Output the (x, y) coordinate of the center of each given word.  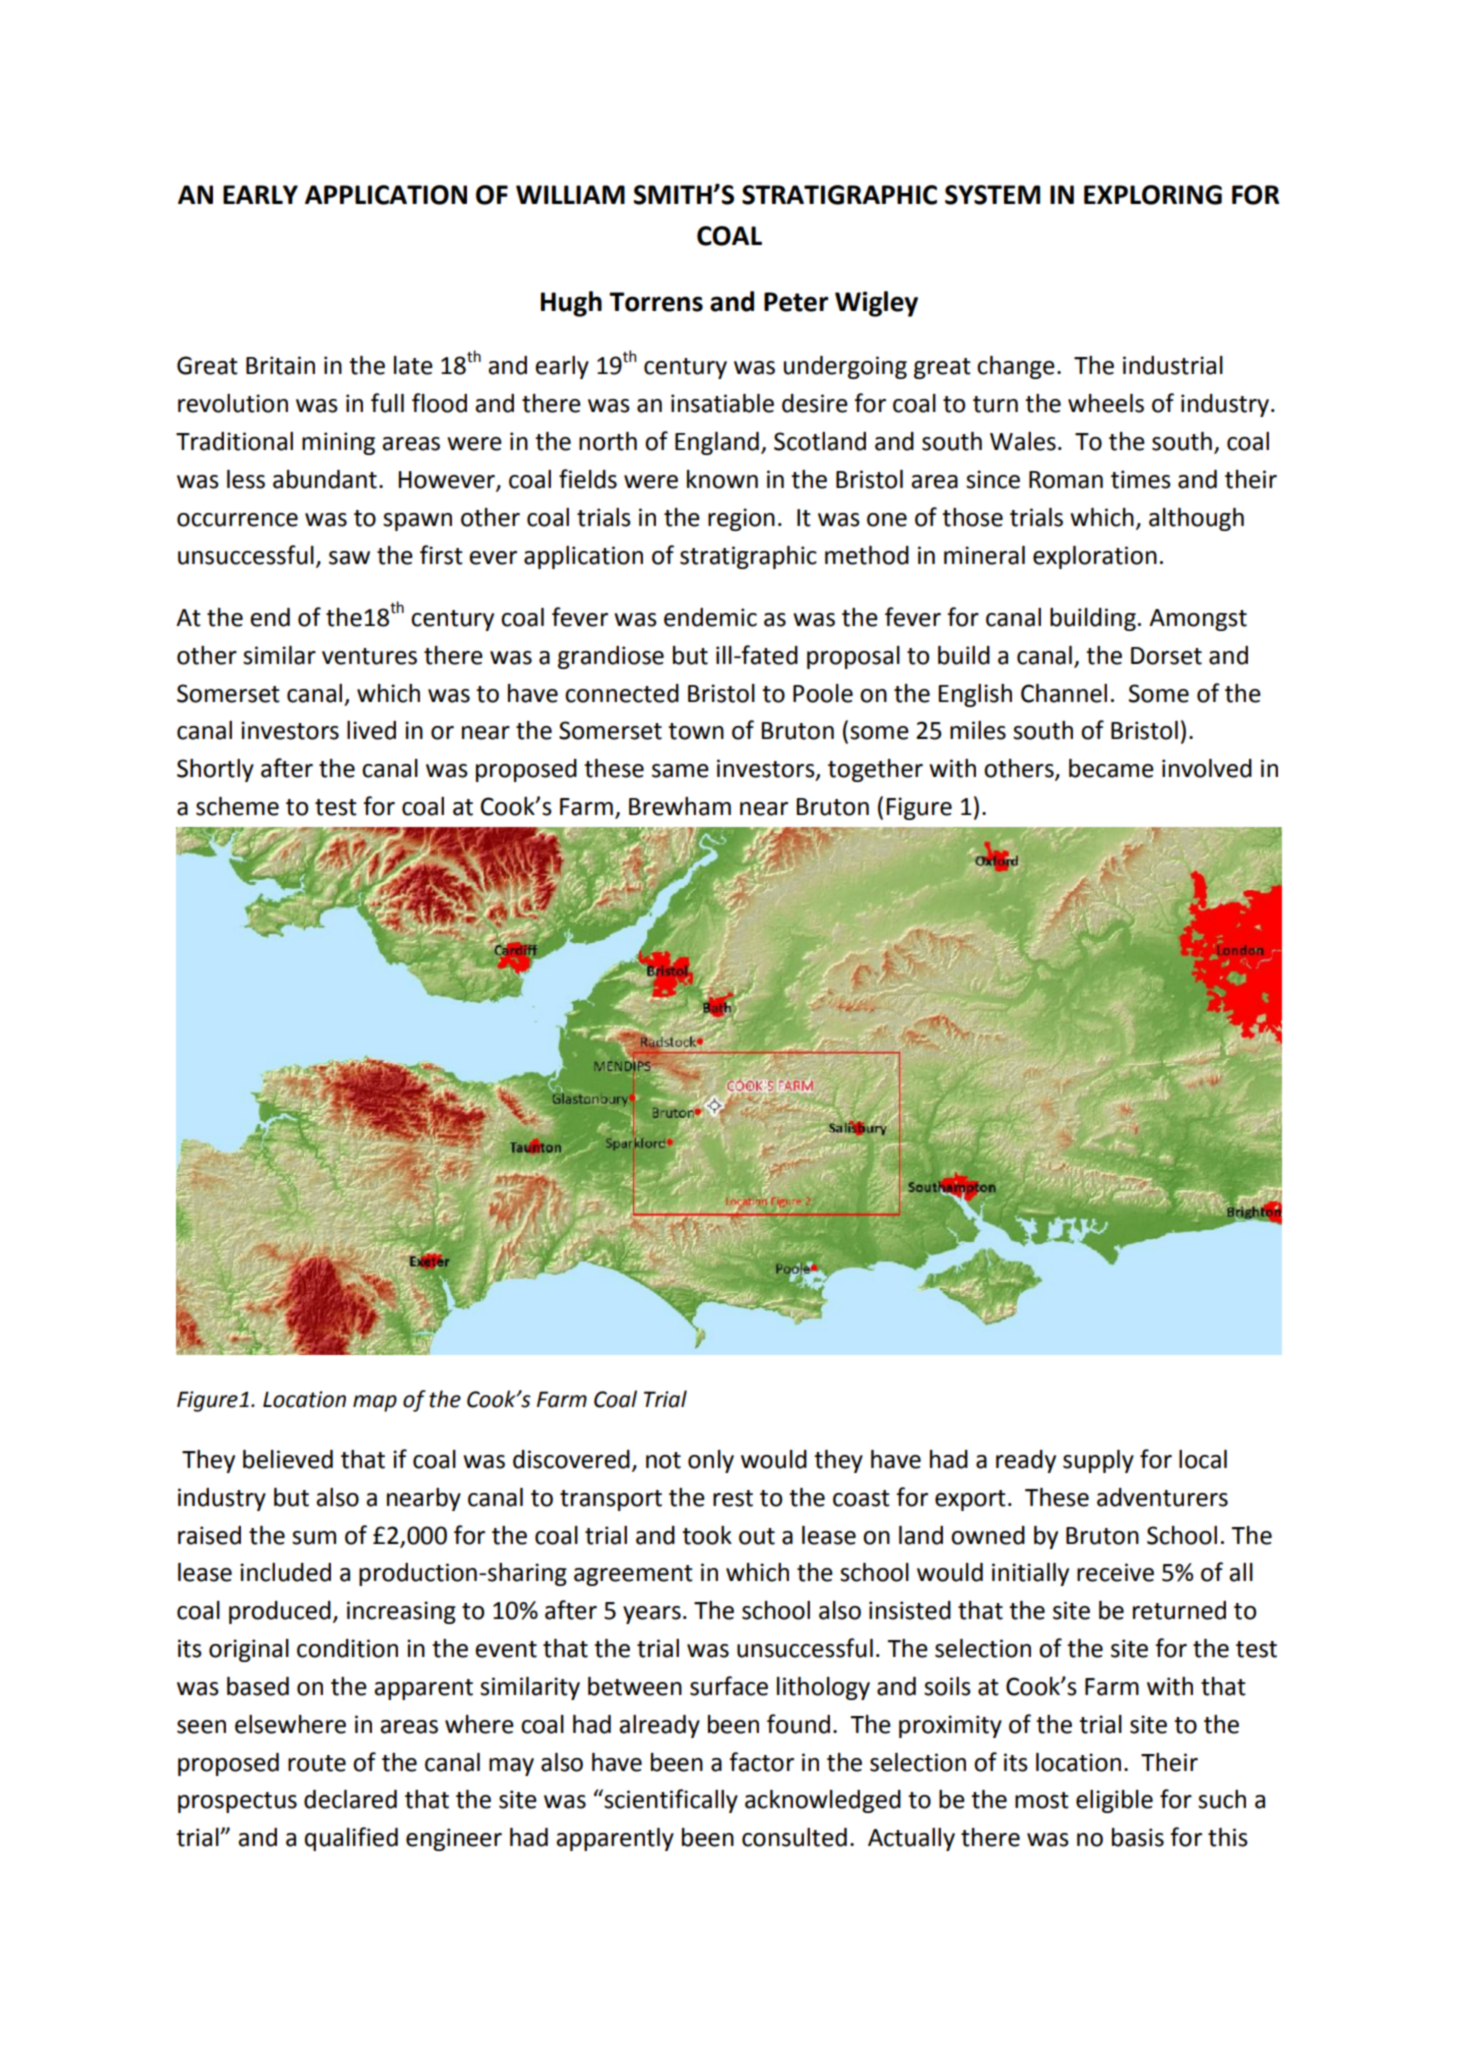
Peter (796, 302)
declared (350, 1799)
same (680, 771)
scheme (237, 806)
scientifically (671, 1801)
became (1111, 768)
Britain (280, 365)
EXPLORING (1153, 195)
